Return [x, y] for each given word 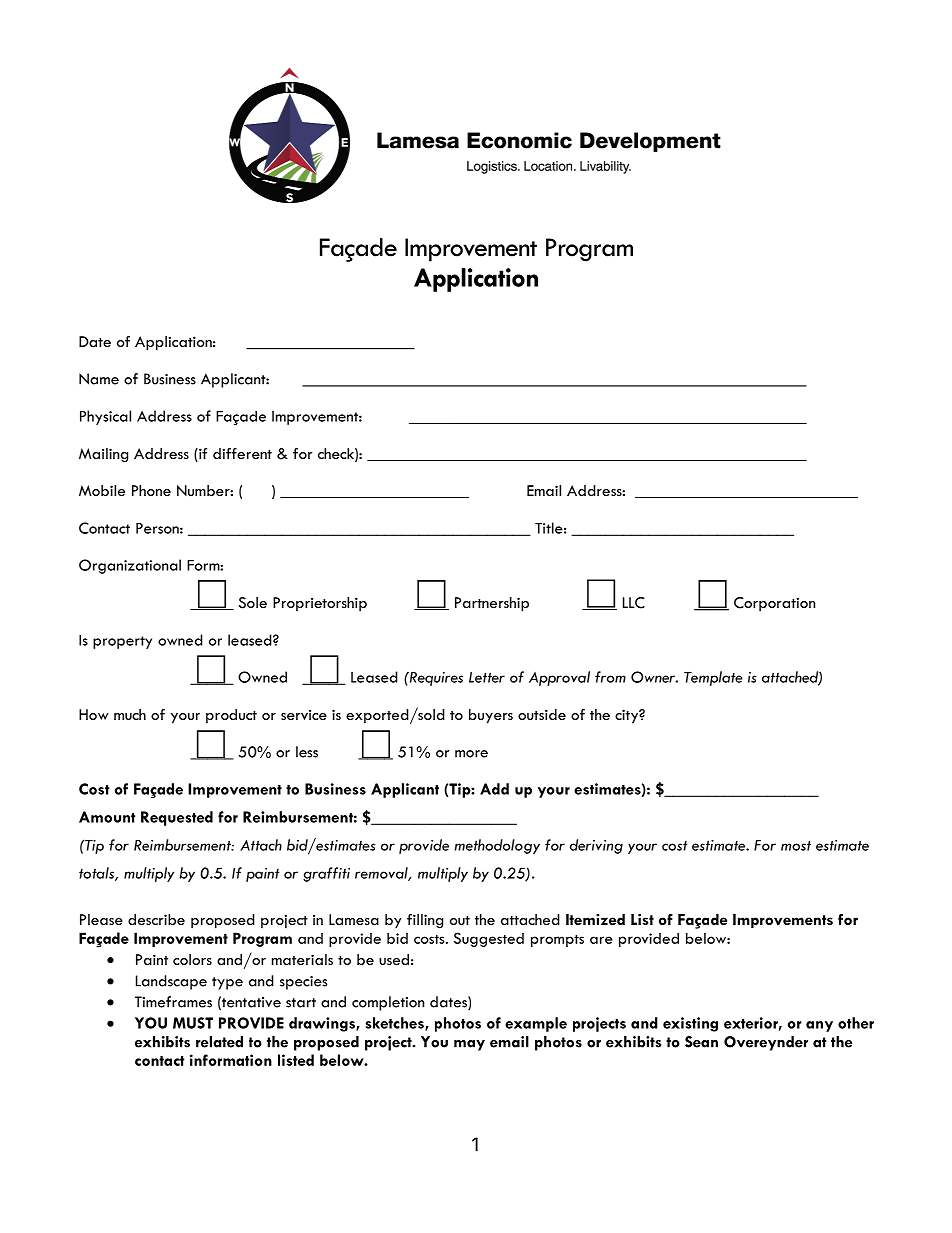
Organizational [130, 566]
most [796, 845]
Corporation [774, 604]
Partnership [492, 604]
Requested [177, 818]
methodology [497, 846]
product [231, 716]
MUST [193, 1023]
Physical [105, 417]
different [242, 453]
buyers [491, 716]
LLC [634, 603]
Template [713, 678]
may [469, 1045]
